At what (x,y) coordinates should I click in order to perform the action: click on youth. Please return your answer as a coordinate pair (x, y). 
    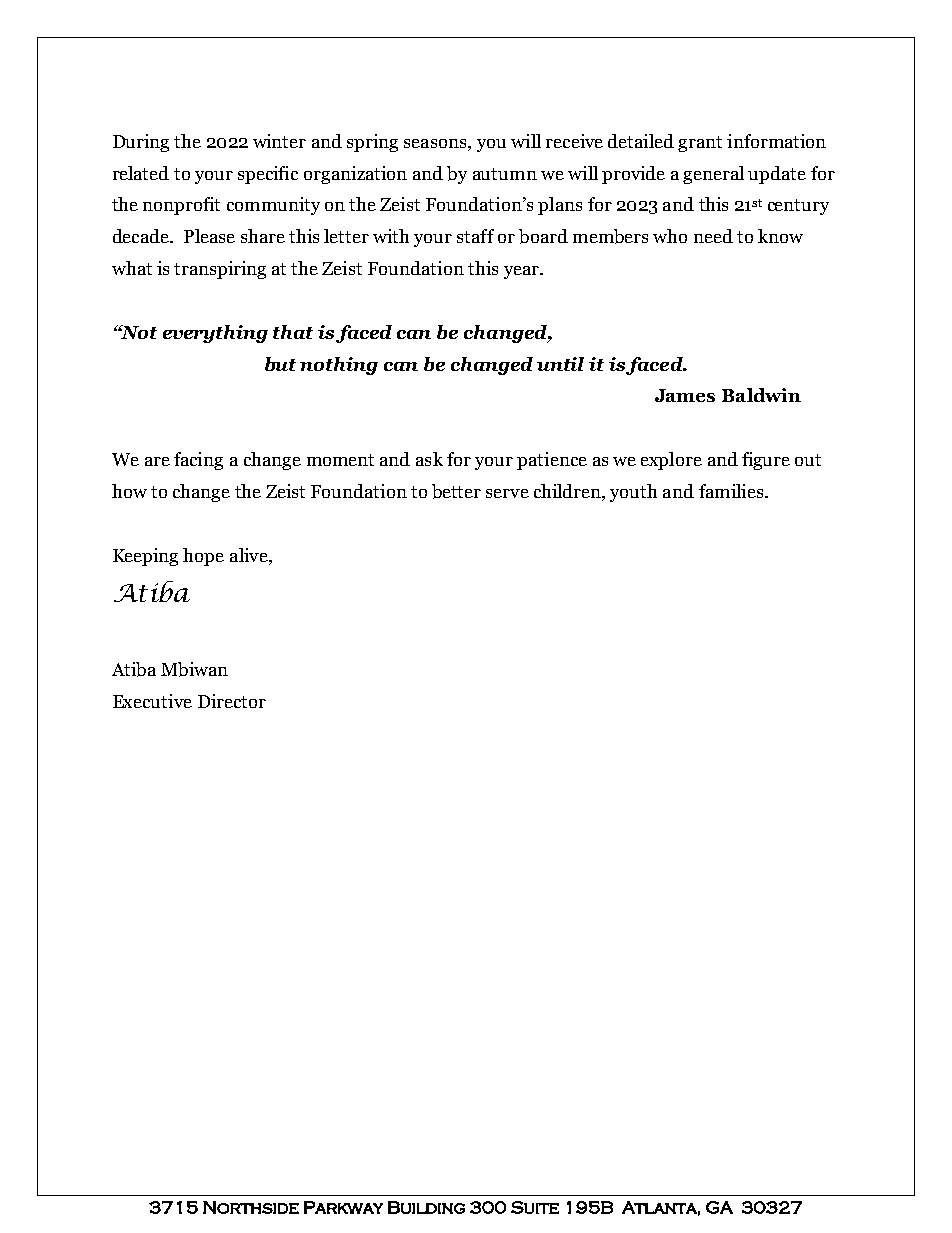
    Looking at the image, I should click on (633, 493).
